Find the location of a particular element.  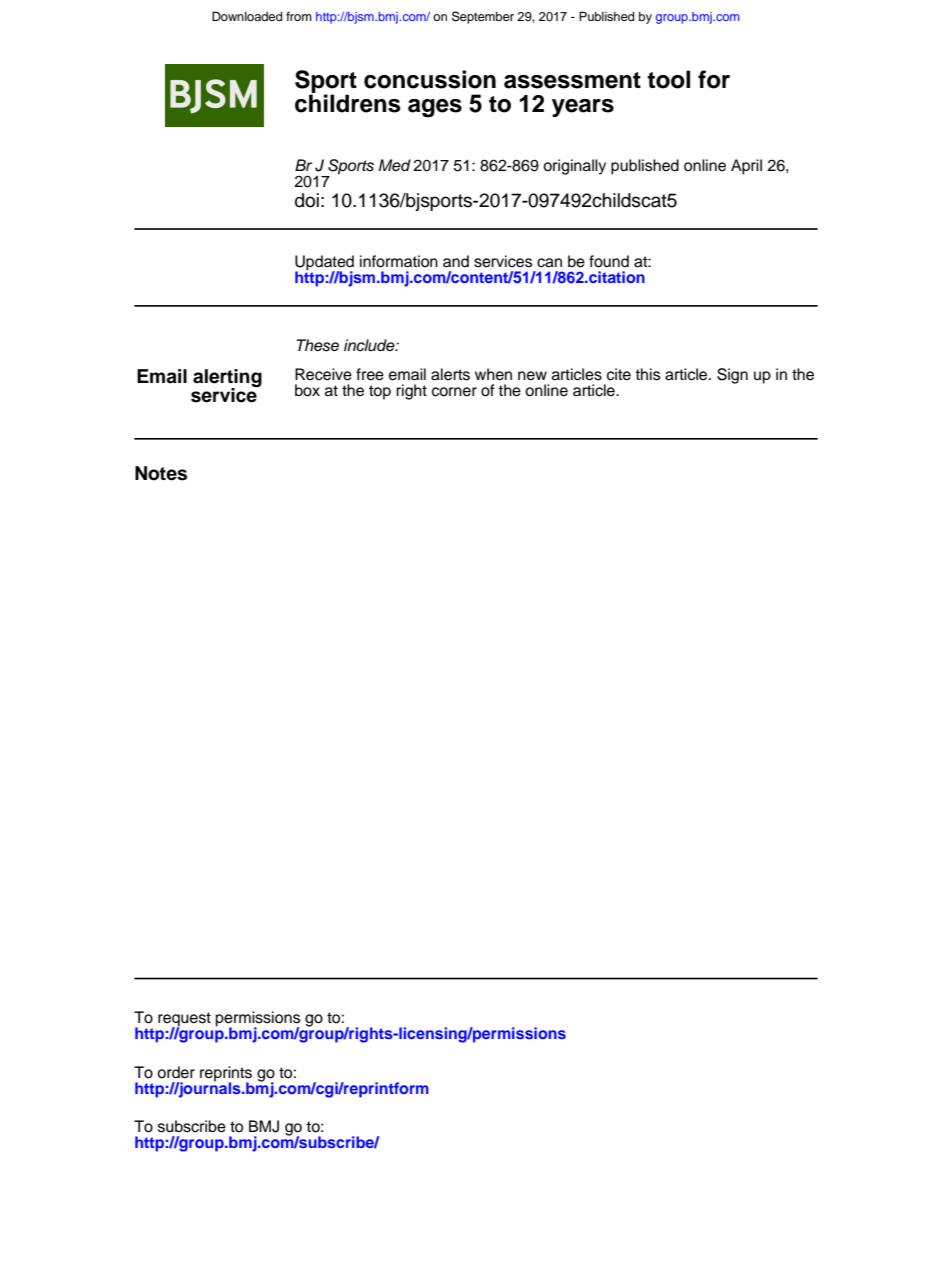

Notes is located at coordinates (161, 473).
